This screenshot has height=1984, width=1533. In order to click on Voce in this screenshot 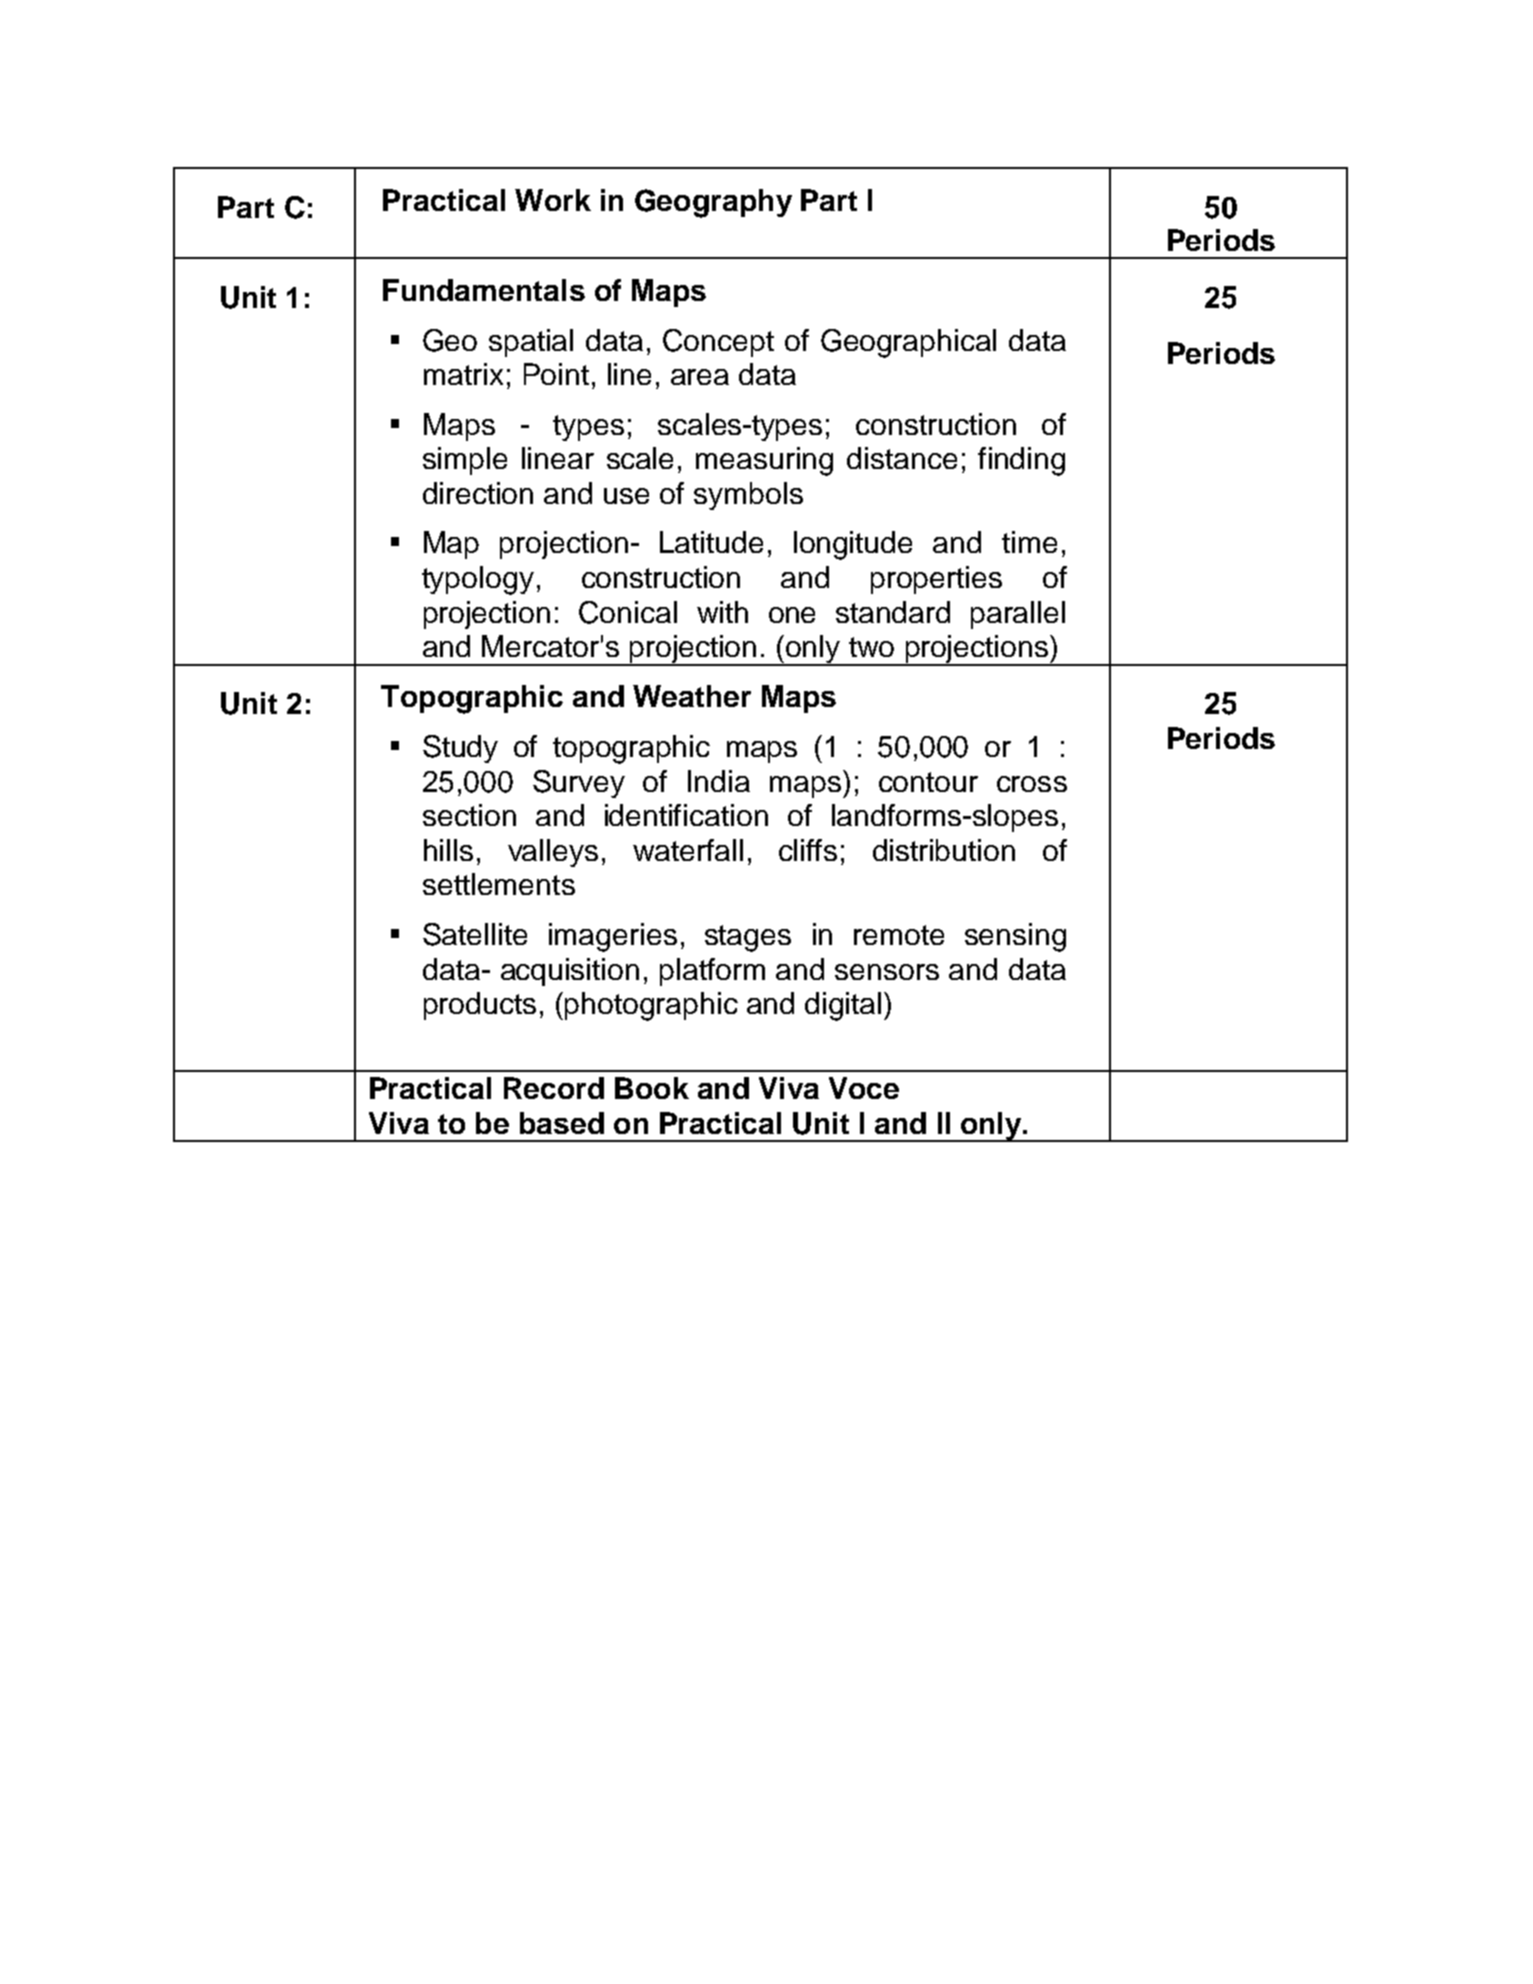, I will do `click(864, 1088)`.
